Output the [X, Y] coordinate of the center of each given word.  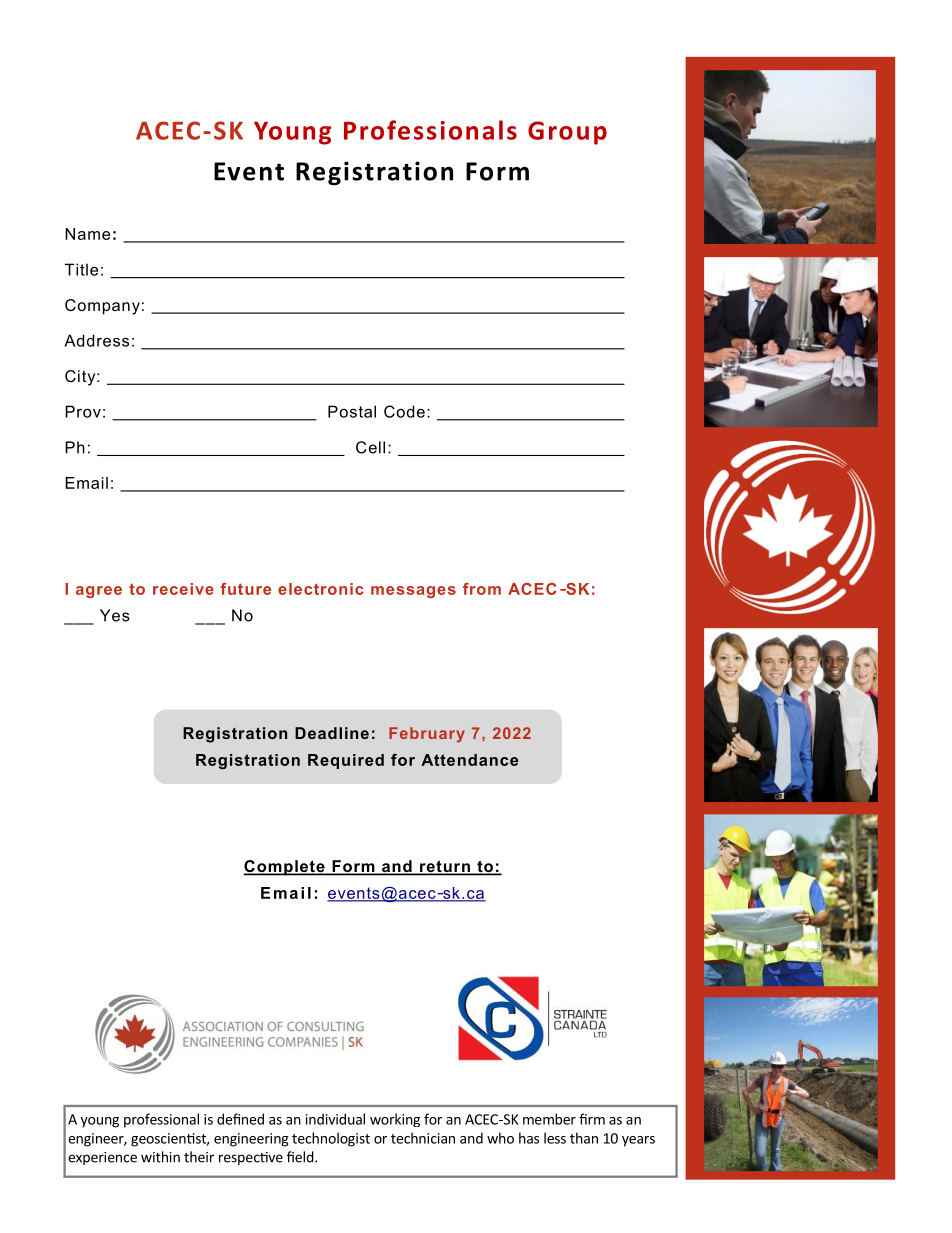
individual [335, 1119]
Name [87, 234]
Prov [83, 411]
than [584, 1138]
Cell [370, 447]
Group [567, 133]
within [160, 1157]
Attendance [469, 760]
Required [346, 761]
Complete [285, 868]
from [482, 589]
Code [404, 411]
